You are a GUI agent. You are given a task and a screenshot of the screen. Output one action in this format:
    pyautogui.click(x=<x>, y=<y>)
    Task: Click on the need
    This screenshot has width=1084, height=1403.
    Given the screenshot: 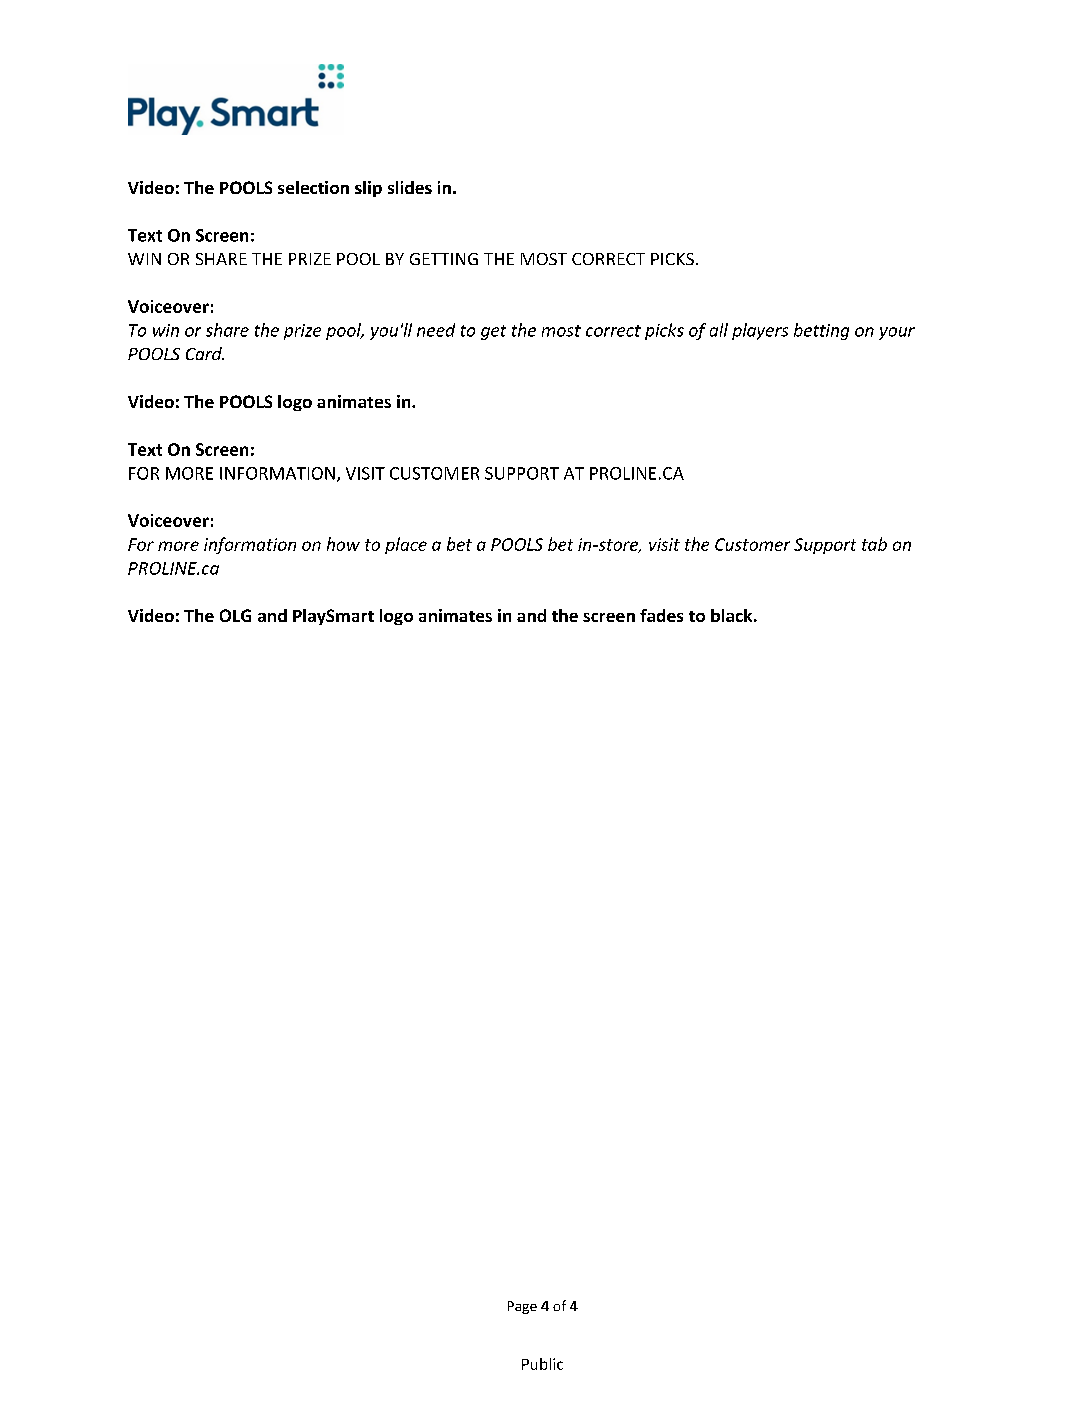 What is the action you would take?
    pyautogui.click(x=436, y=330)
